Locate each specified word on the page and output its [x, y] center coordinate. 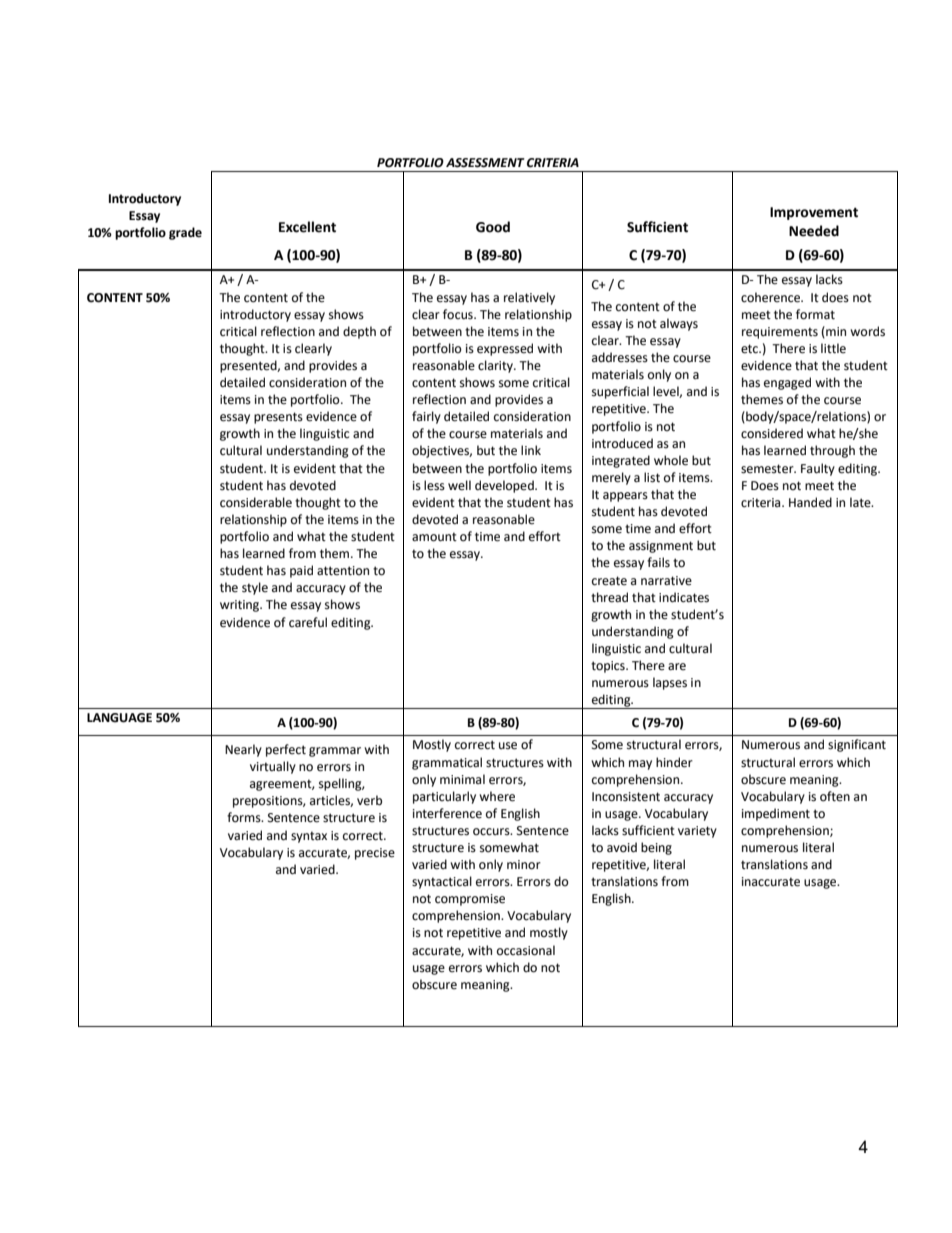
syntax [309, 837]
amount [434, 537]
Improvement [814, 213]
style [255, 588]
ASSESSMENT [485, 163]
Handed [810, 502]
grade [185, 233]
